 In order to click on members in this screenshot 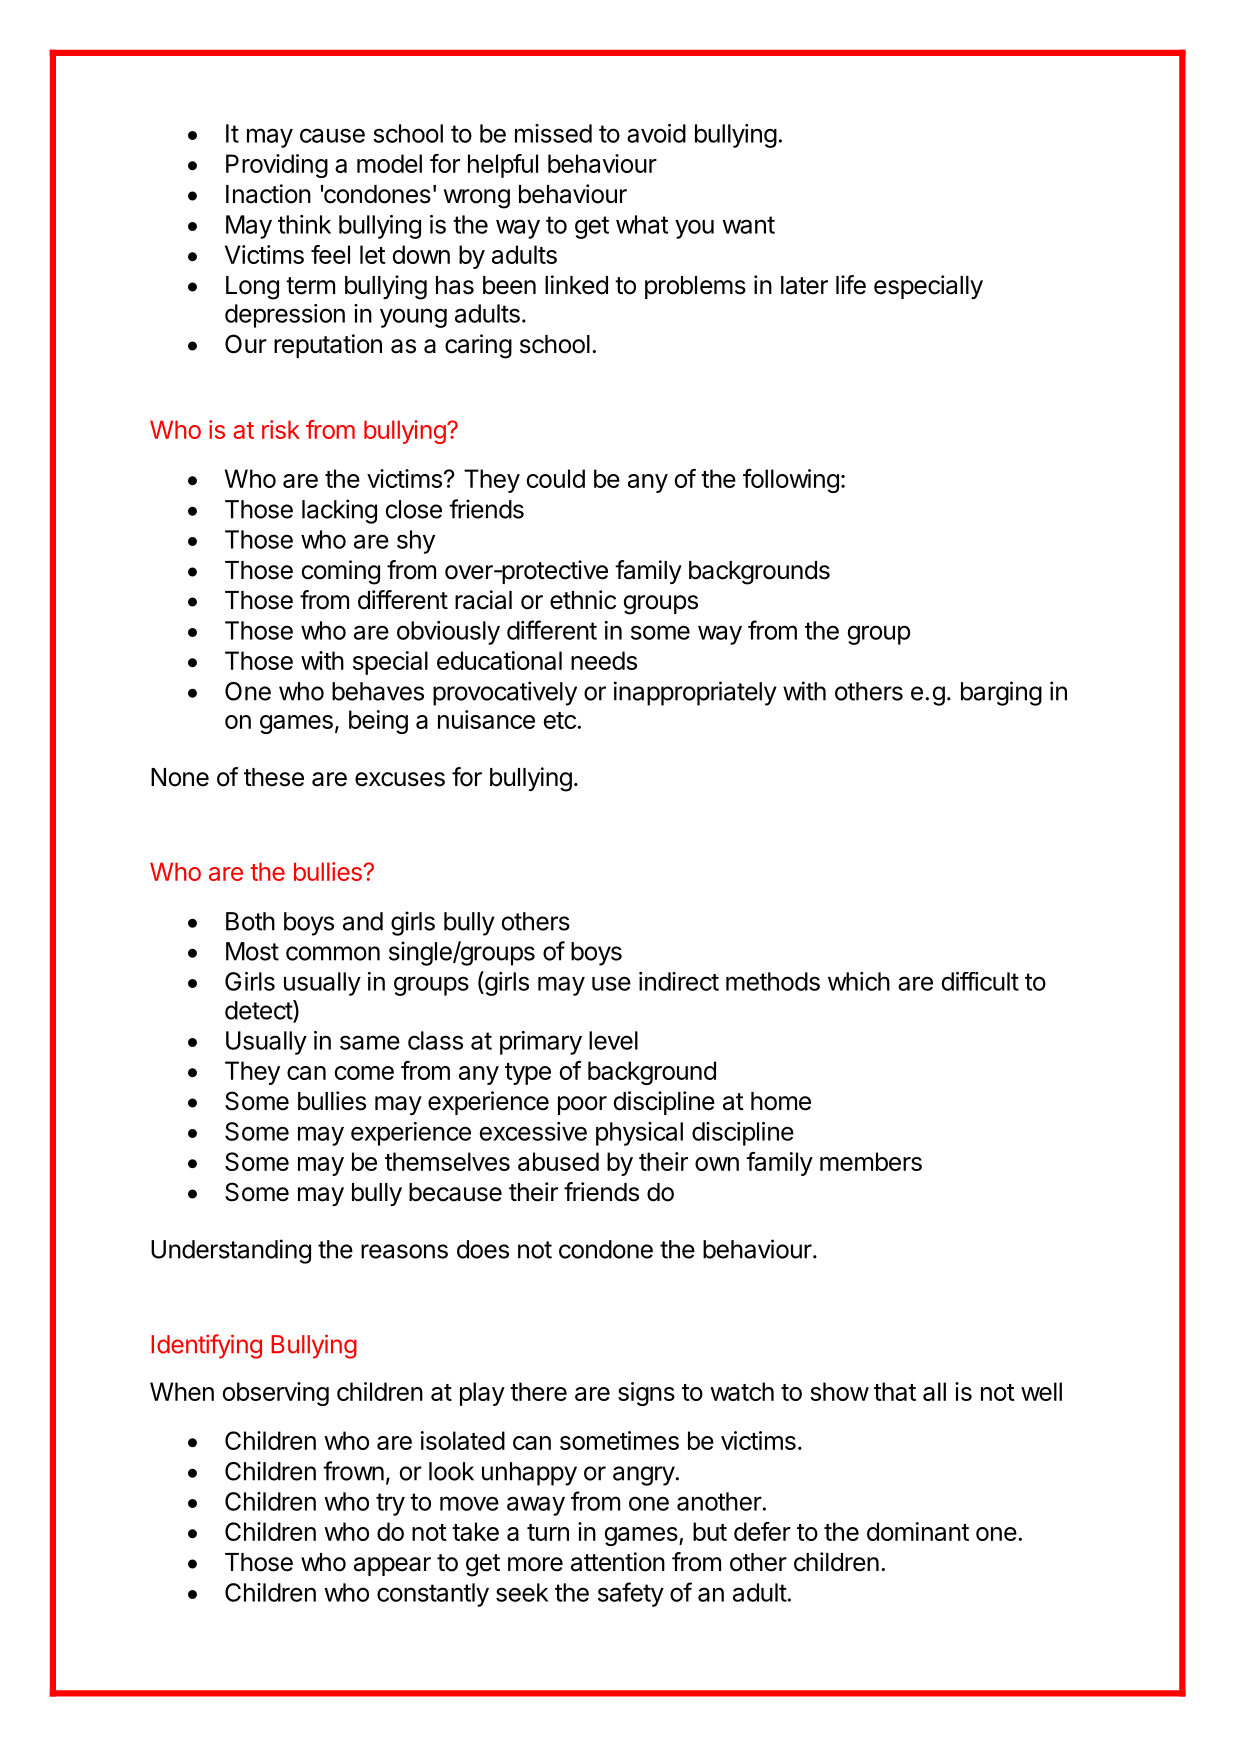, I will do `click(871, 1161)`.
